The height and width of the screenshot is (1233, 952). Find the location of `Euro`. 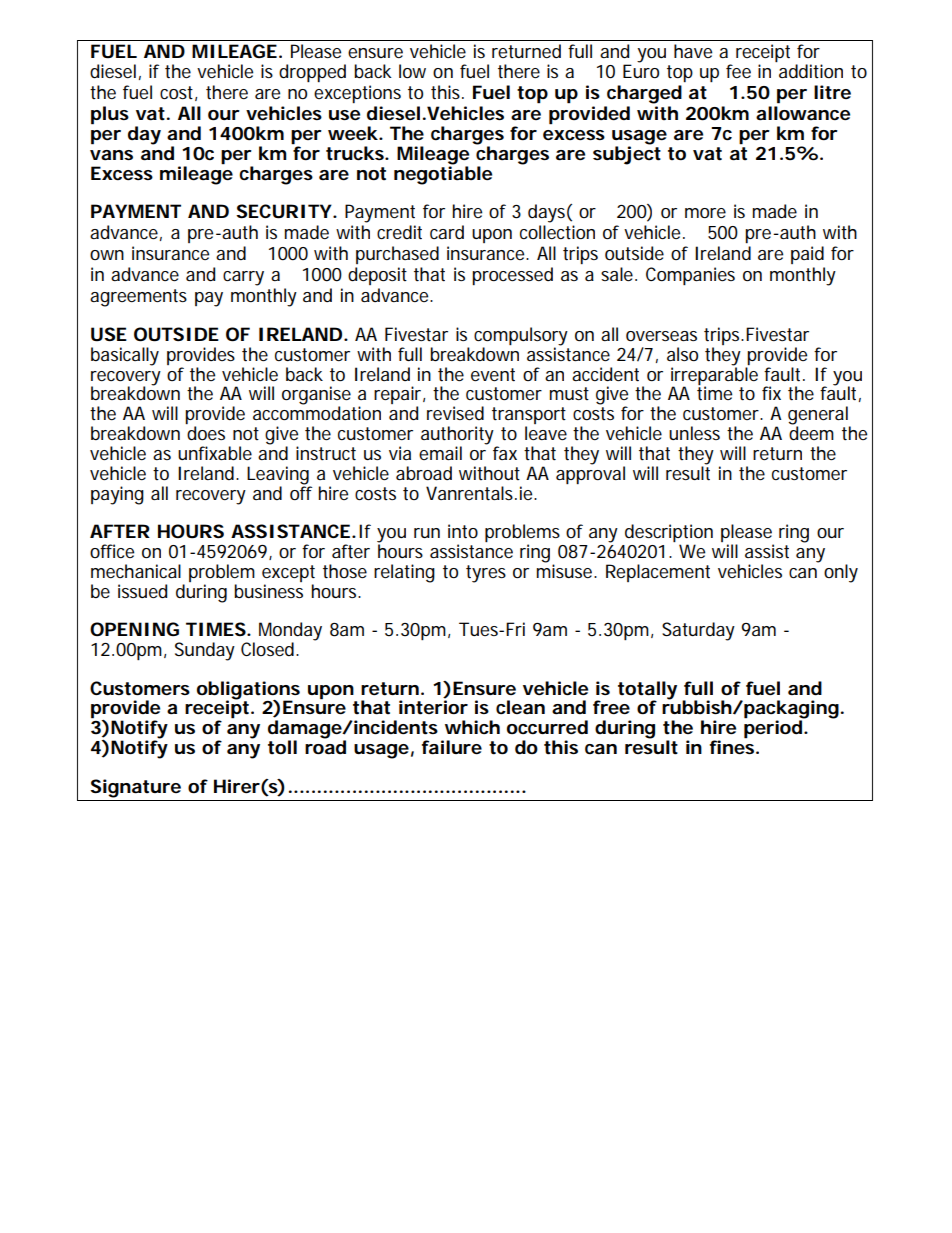

Euro is located at coordinates (641, 71).
